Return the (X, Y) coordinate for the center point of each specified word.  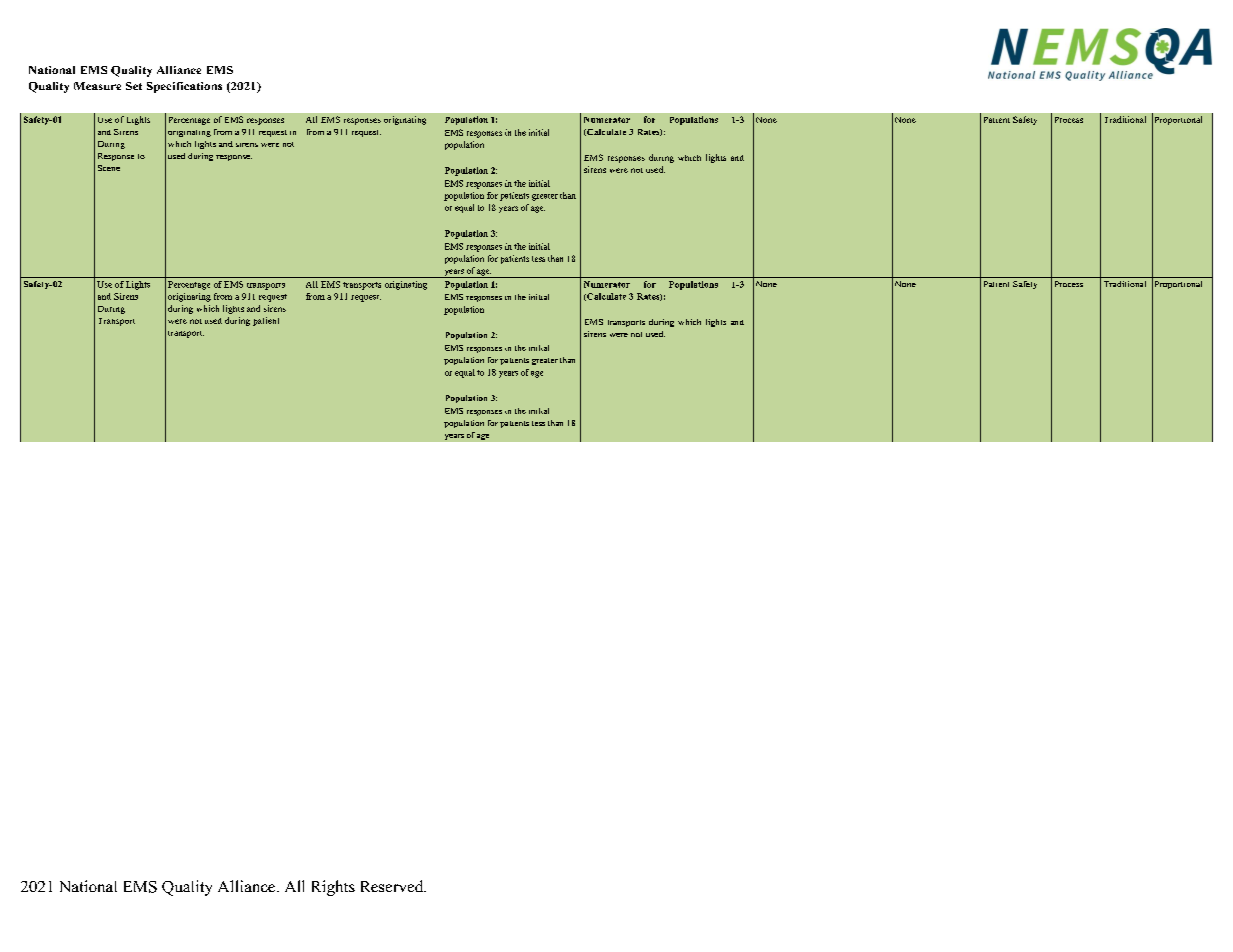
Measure (97, 86)
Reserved (393, 886)
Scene (109, 168)
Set (134, 86)
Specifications (184, 87)
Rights (333, 888)
